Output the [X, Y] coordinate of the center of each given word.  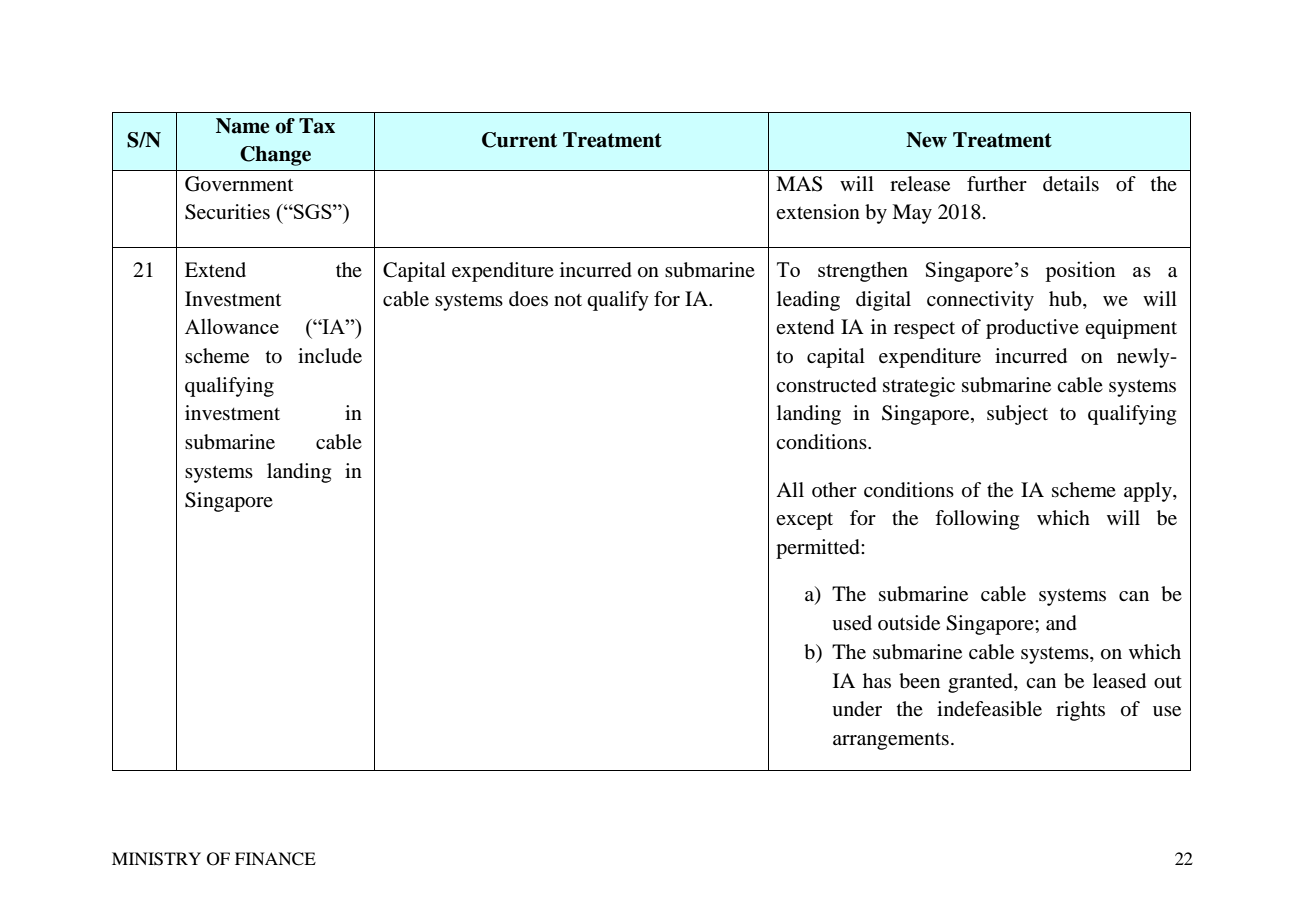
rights [1080, 711]
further [997, 184]
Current [519, 140]
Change [275, 156]
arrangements [891, 741]
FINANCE [275, 859]
